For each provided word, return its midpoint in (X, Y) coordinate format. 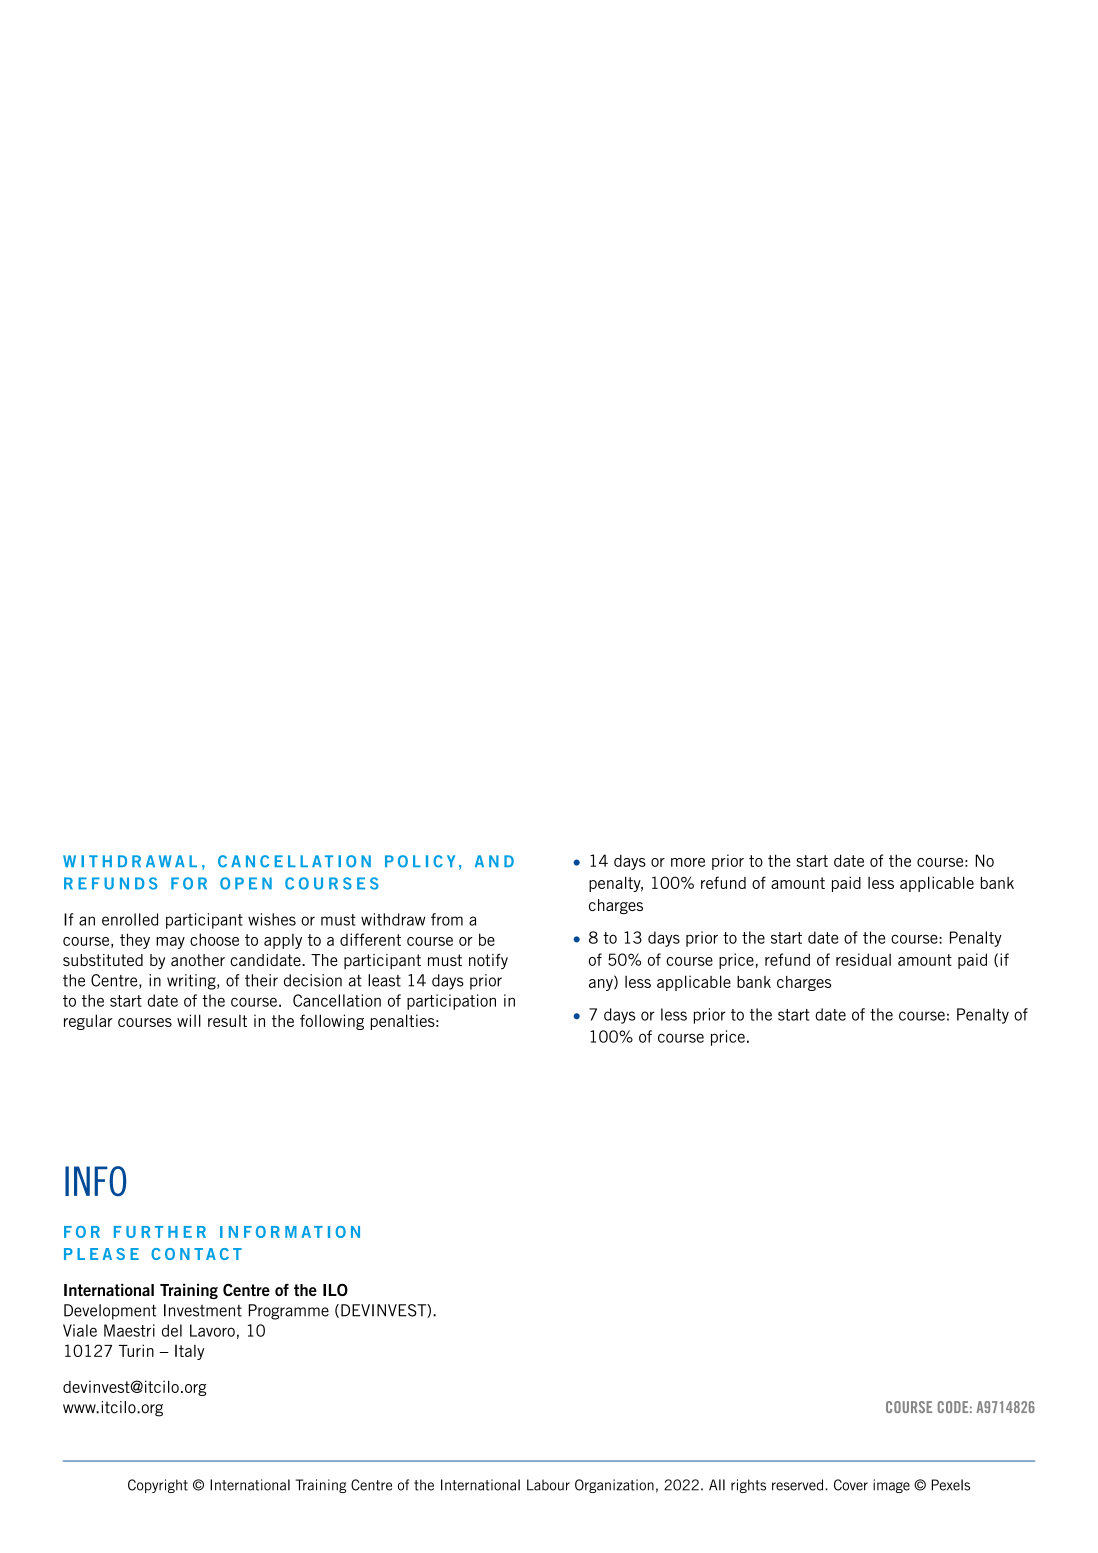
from (447, 919)
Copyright (158, 1486)
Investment (203, 1310)
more (688, 862)
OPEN (246, 883)
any (602, 985)
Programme (289, 1312)
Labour (548, 1485)
